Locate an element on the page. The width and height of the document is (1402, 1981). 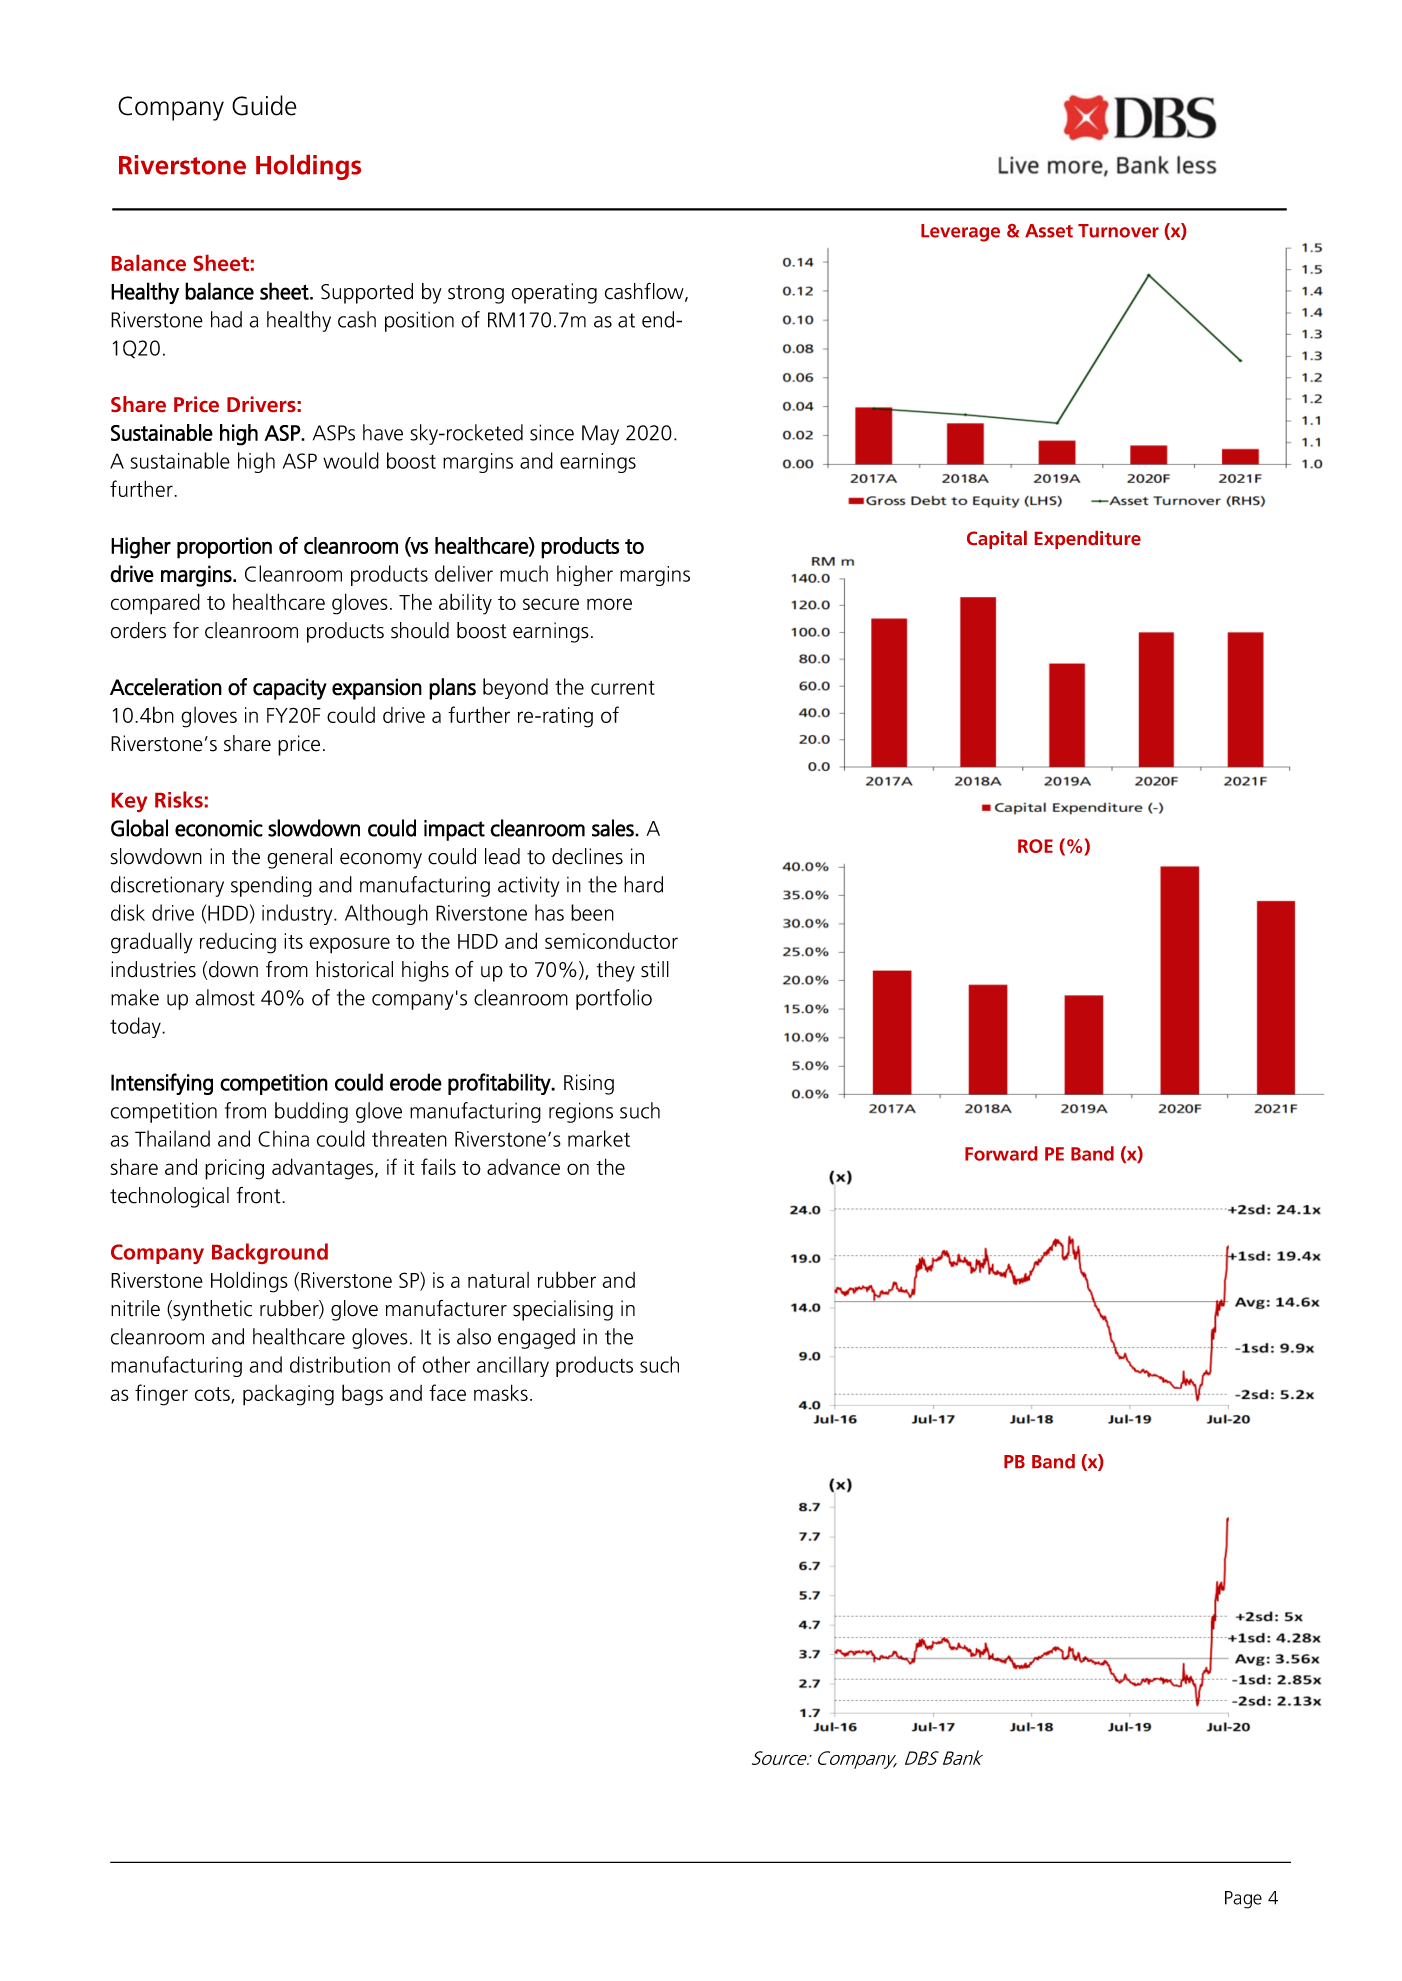
still is located at coordinates (655, 969).
